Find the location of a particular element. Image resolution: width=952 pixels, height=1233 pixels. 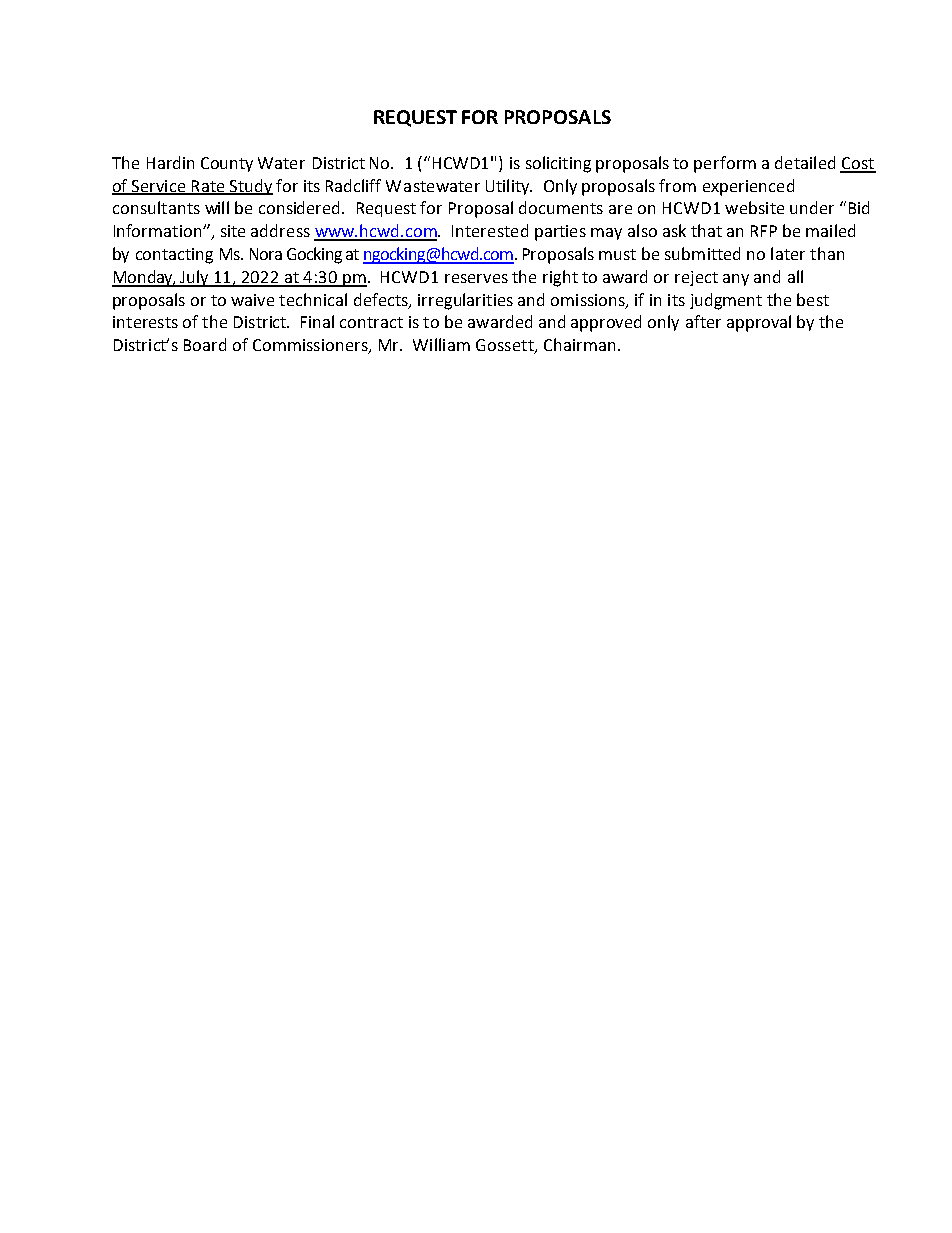

soliciting is located at coordinates (558, 164).
